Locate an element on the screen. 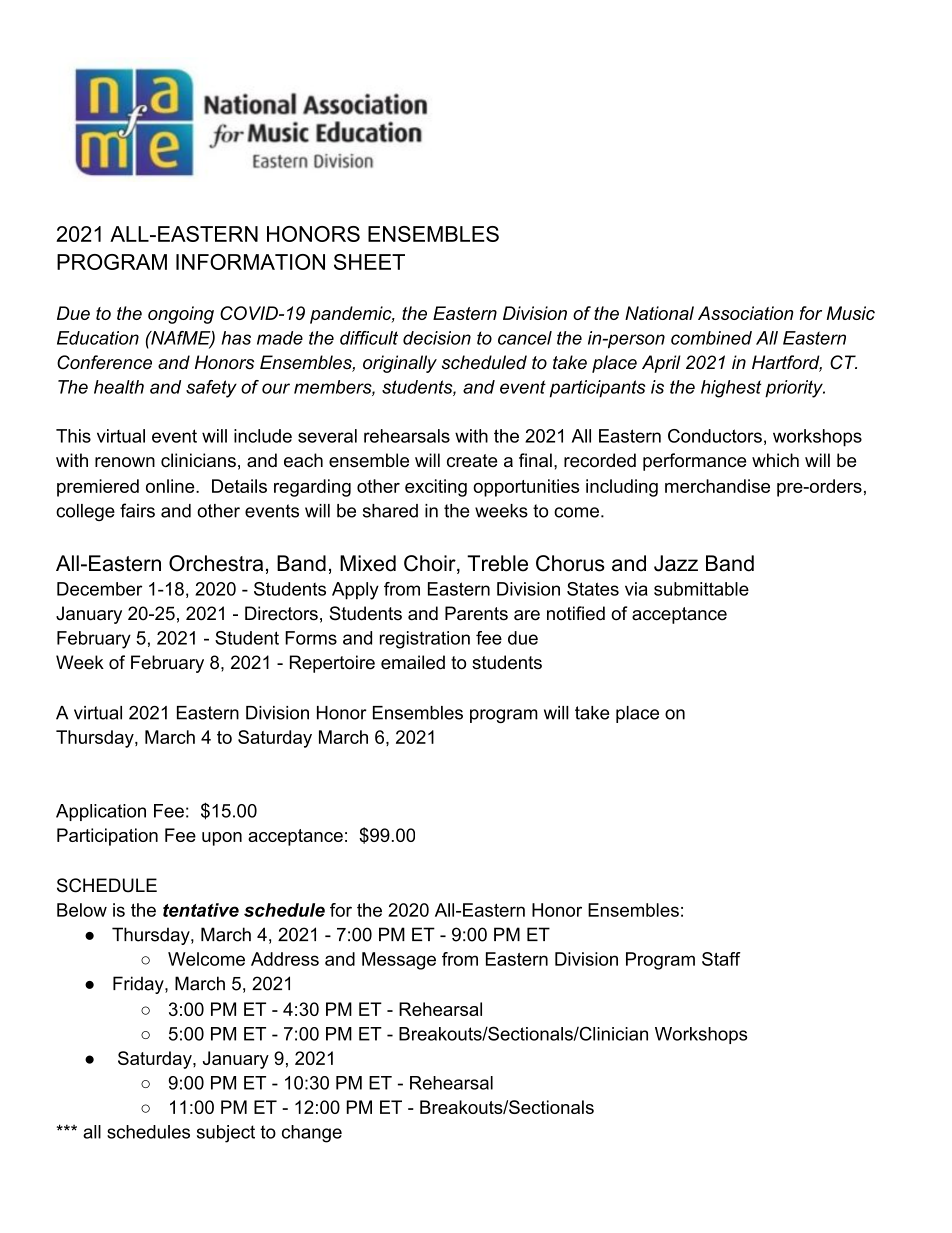  ongoing is located at coordinates (181, 315).
